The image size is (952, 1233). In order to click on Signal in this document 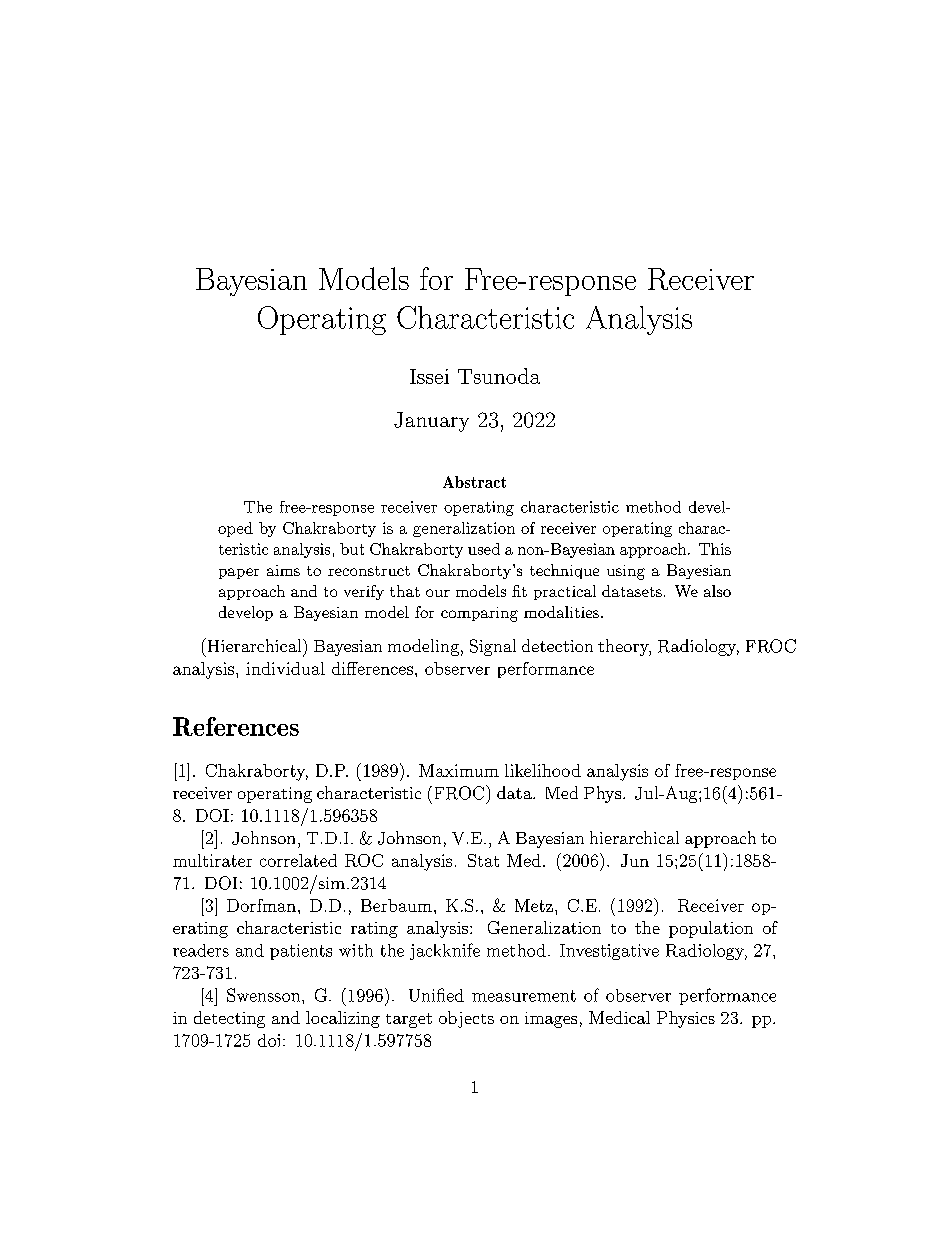, I will do `click(493, 647)`.
